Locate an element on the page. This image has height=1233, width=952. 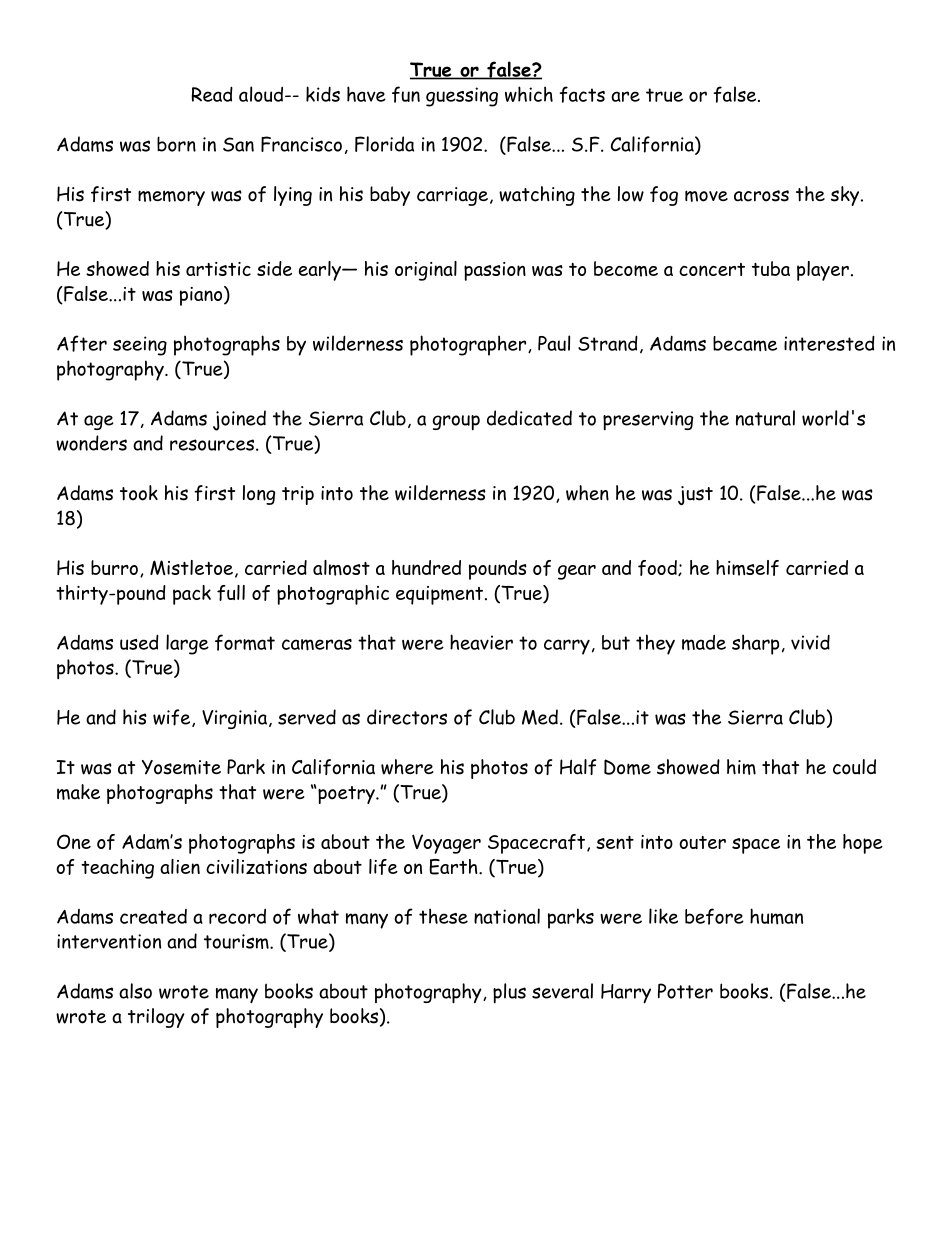
group is located at coordinates (456, 422).
